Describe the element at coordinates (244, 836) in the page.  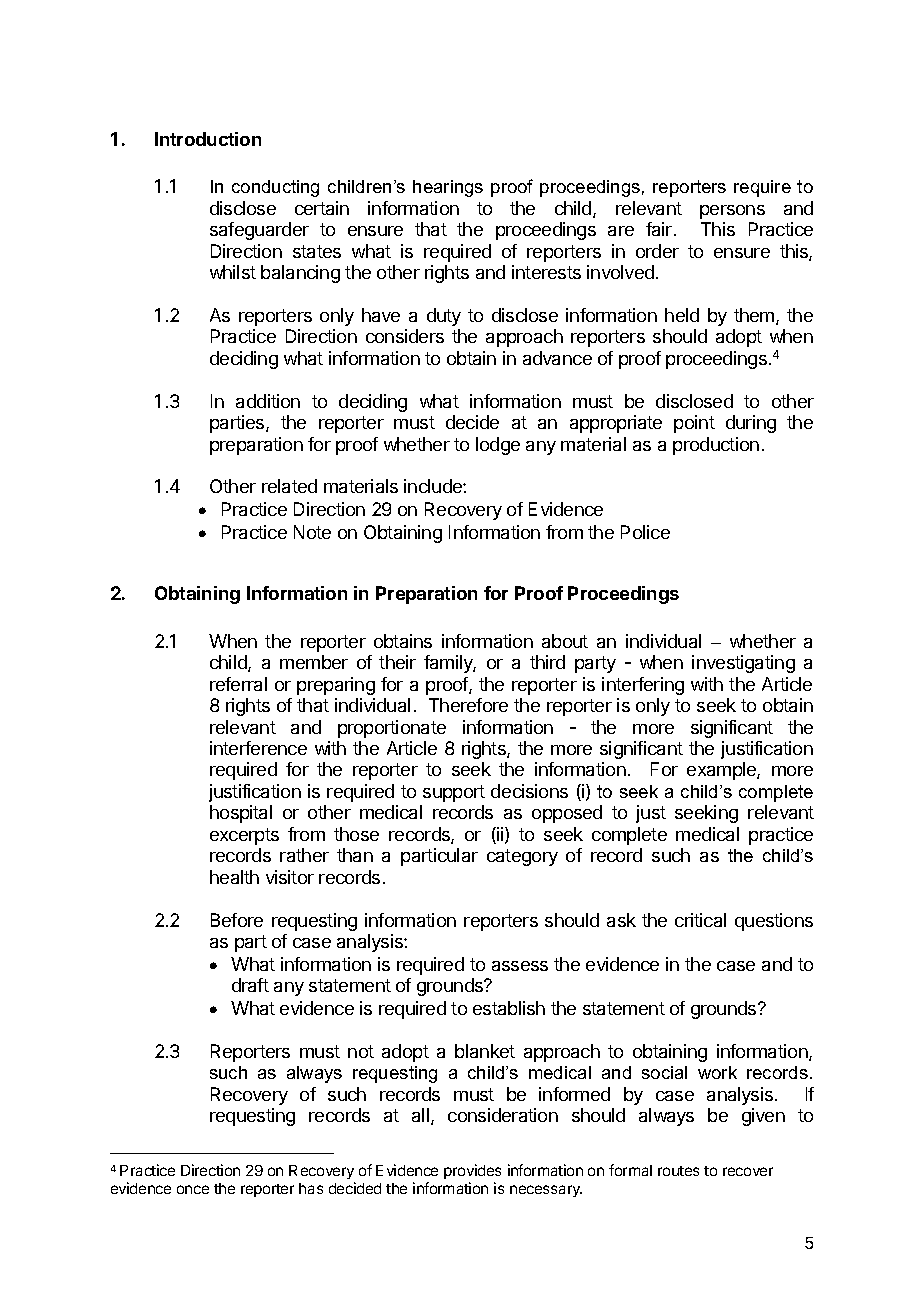
I see `excerpts` at that location.
